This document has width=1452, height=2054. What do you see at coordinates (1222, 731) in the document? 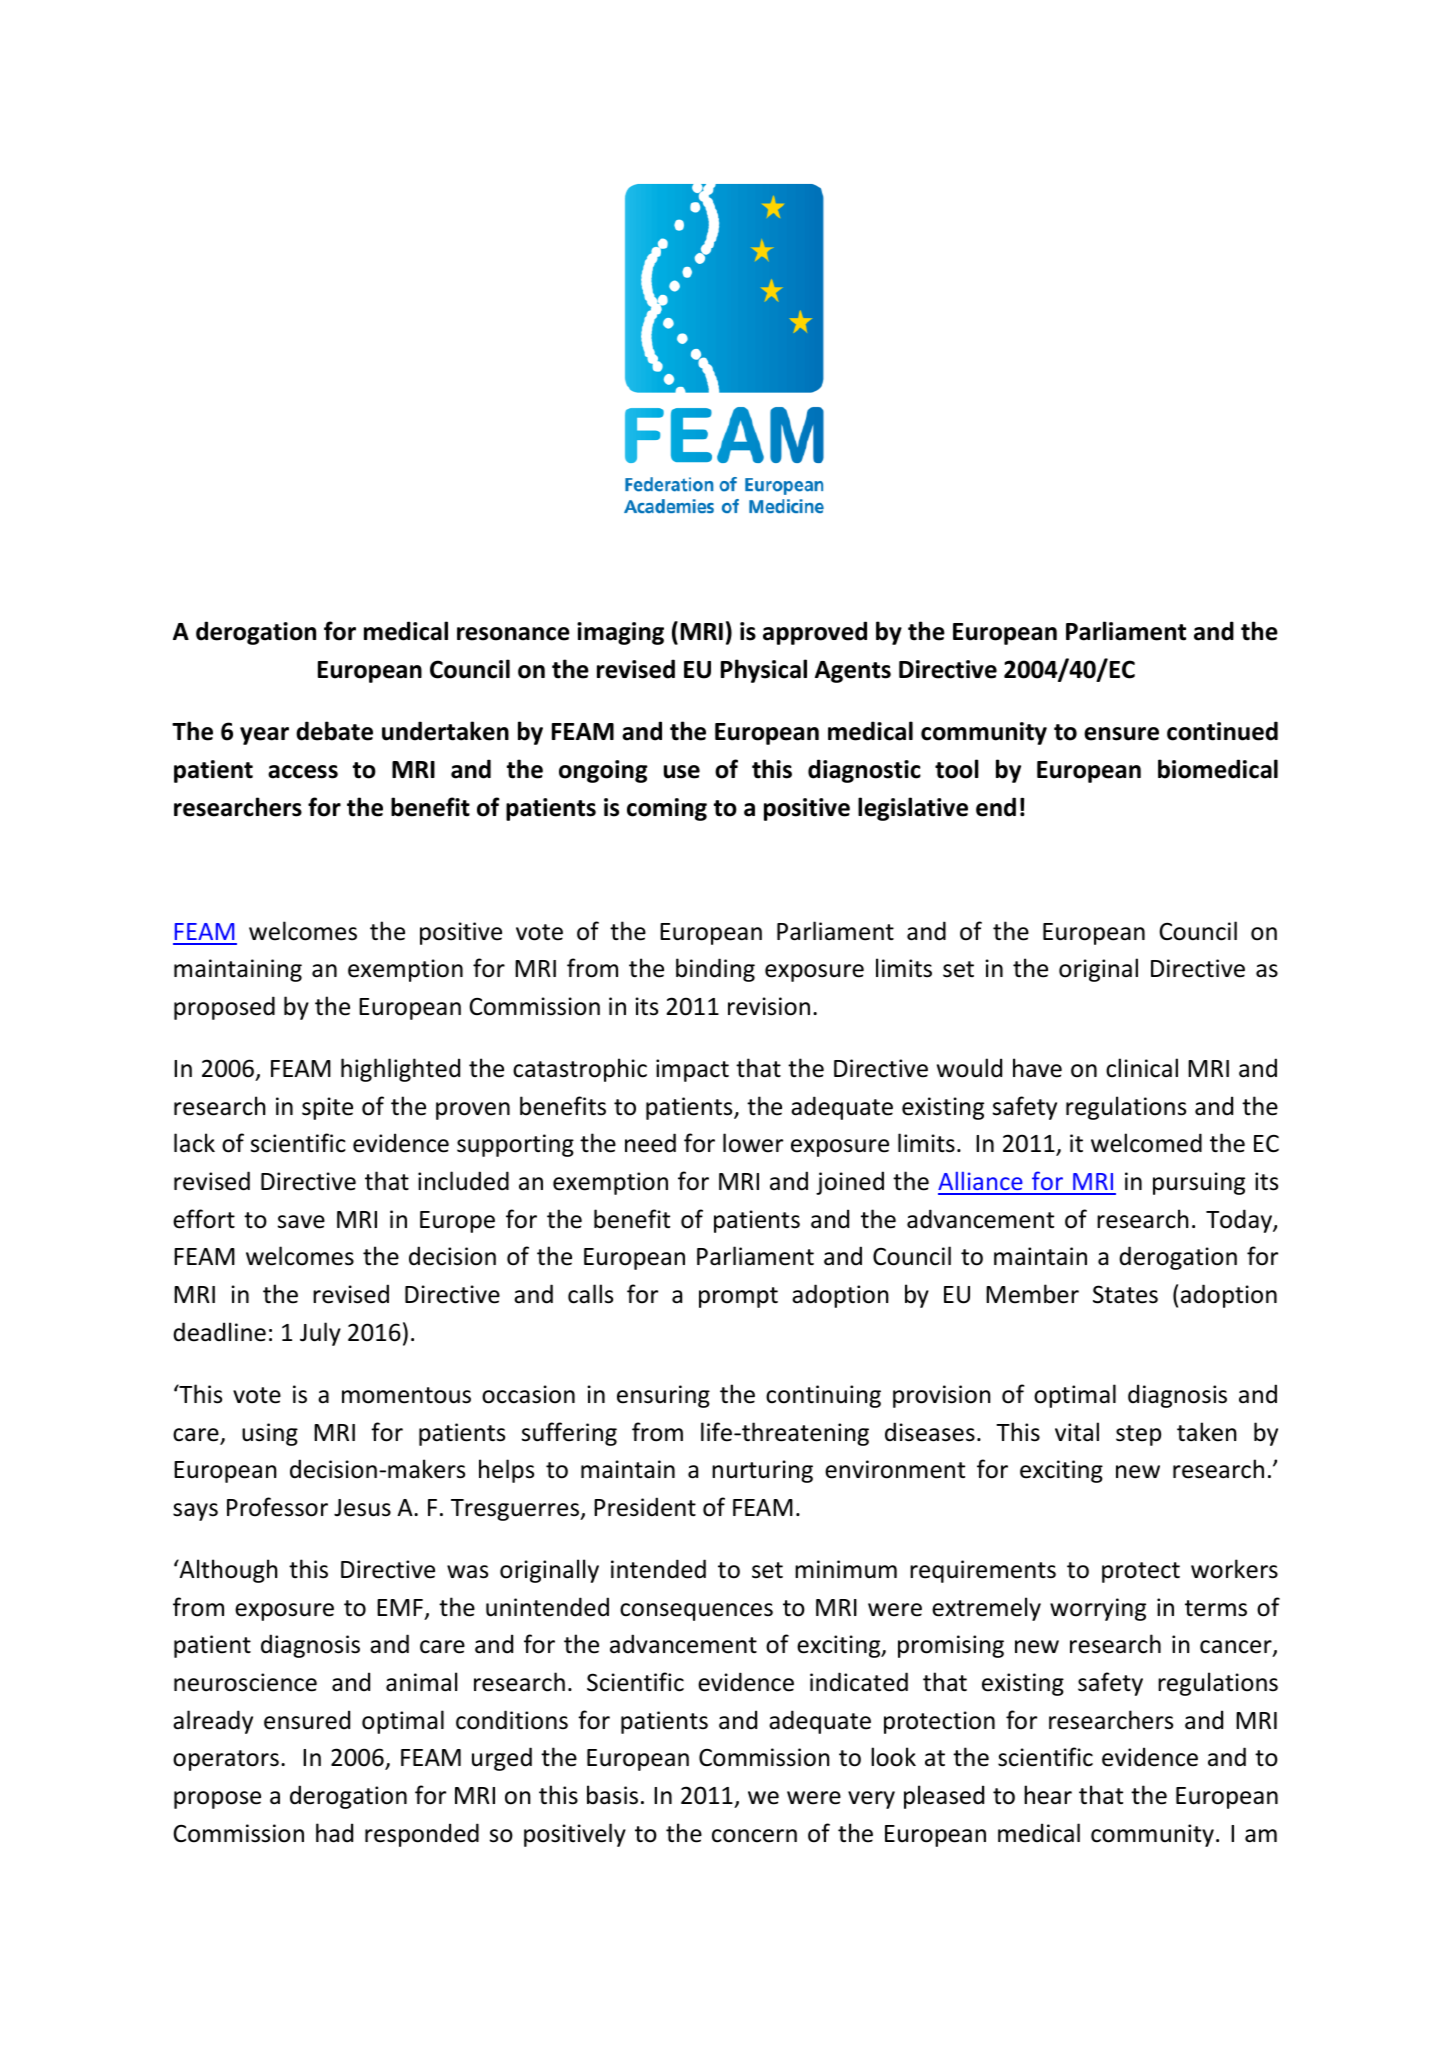
I see `continued` at bounding box center [1222, 731].
